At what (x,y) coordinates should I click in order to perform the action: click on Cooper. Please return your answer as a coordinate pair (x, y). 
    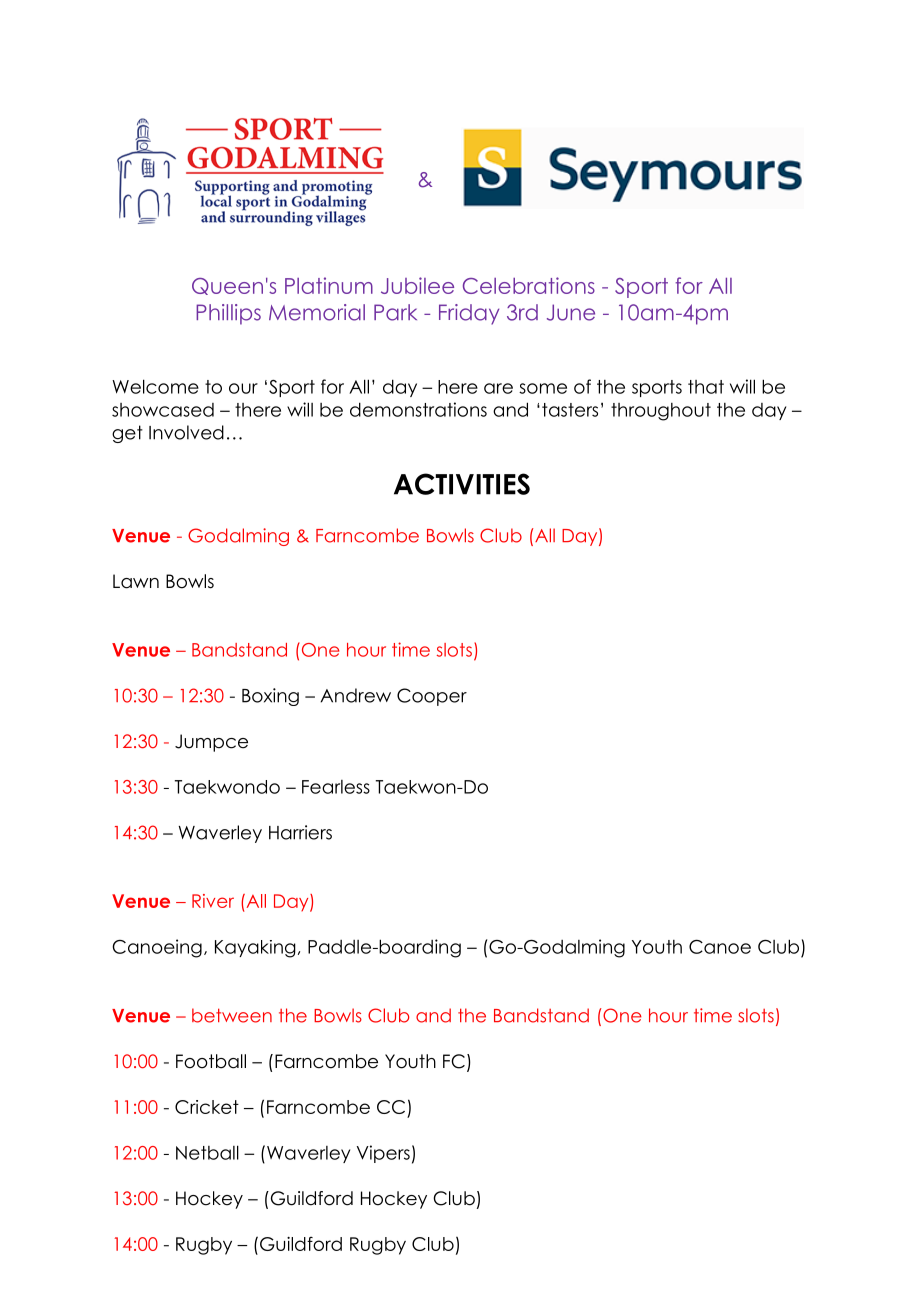
    Looking at the image, I should click on (432, 697).
